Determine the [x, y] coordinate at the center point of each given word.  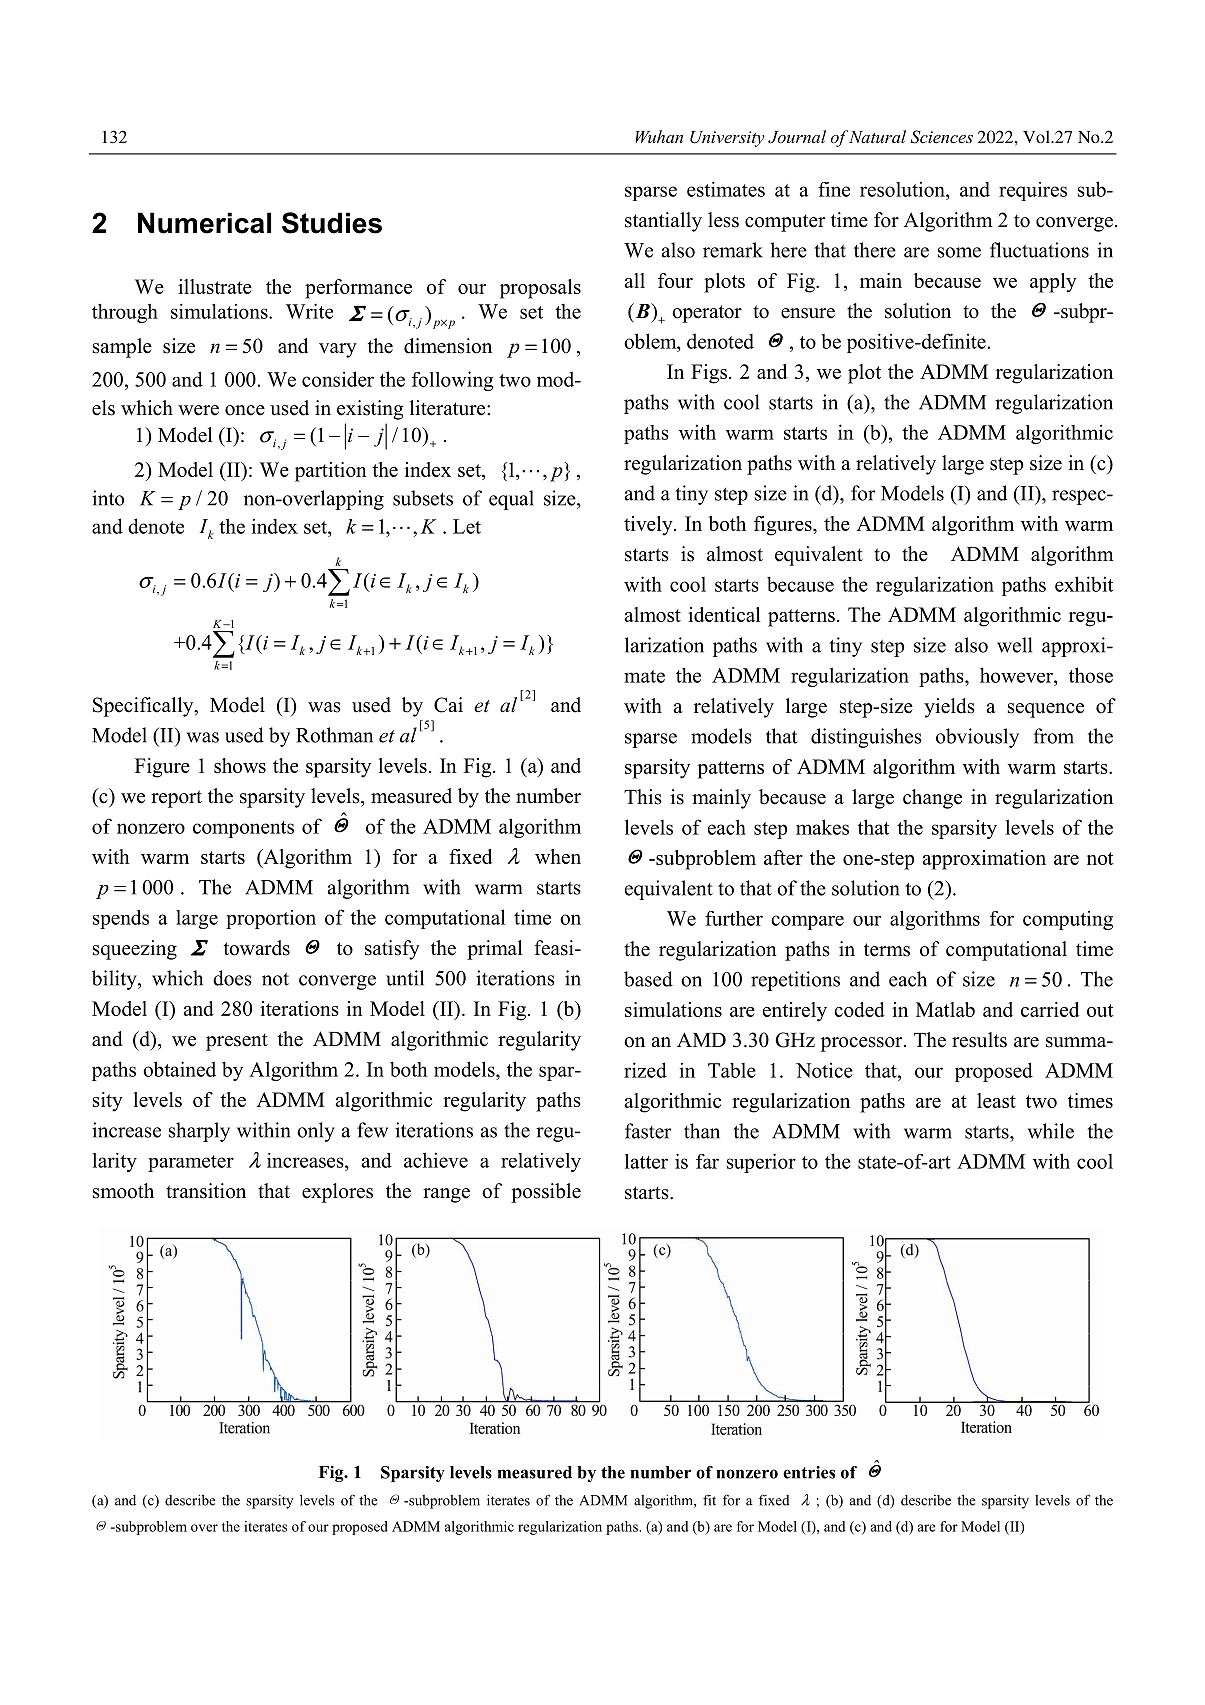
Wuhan [659, 136]
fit [709, 1500]
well [1014, 645]
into [108, 498]
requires [1033, 191]
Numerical [204, 223]
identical [724, 614]
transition [206, 1191]
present [237, 1042]
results [979, 1040]
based [648, 979]
